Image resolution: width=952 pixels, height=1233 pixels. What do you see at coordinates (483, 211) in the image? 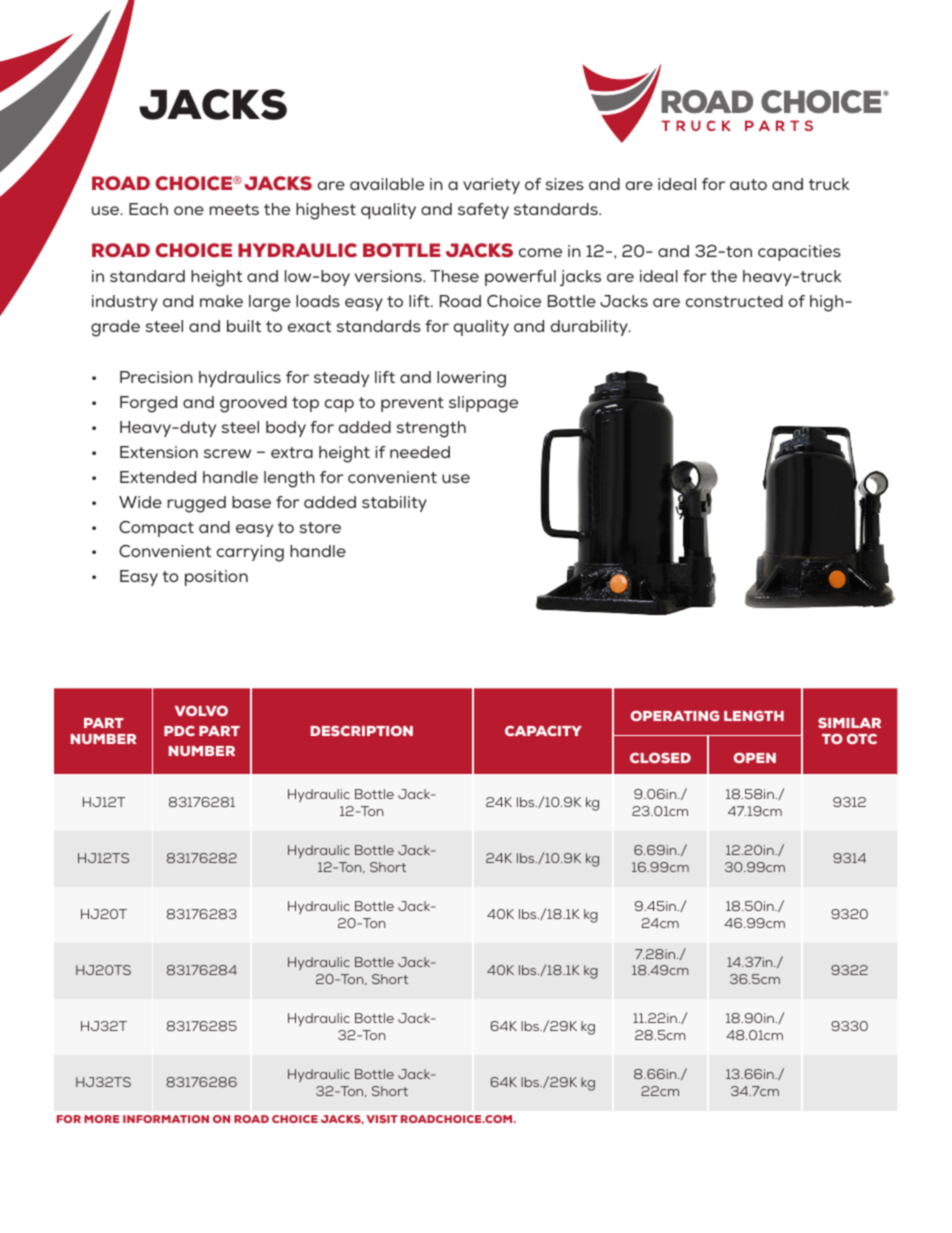
I see `safety` at bounding box center [483, 211].
